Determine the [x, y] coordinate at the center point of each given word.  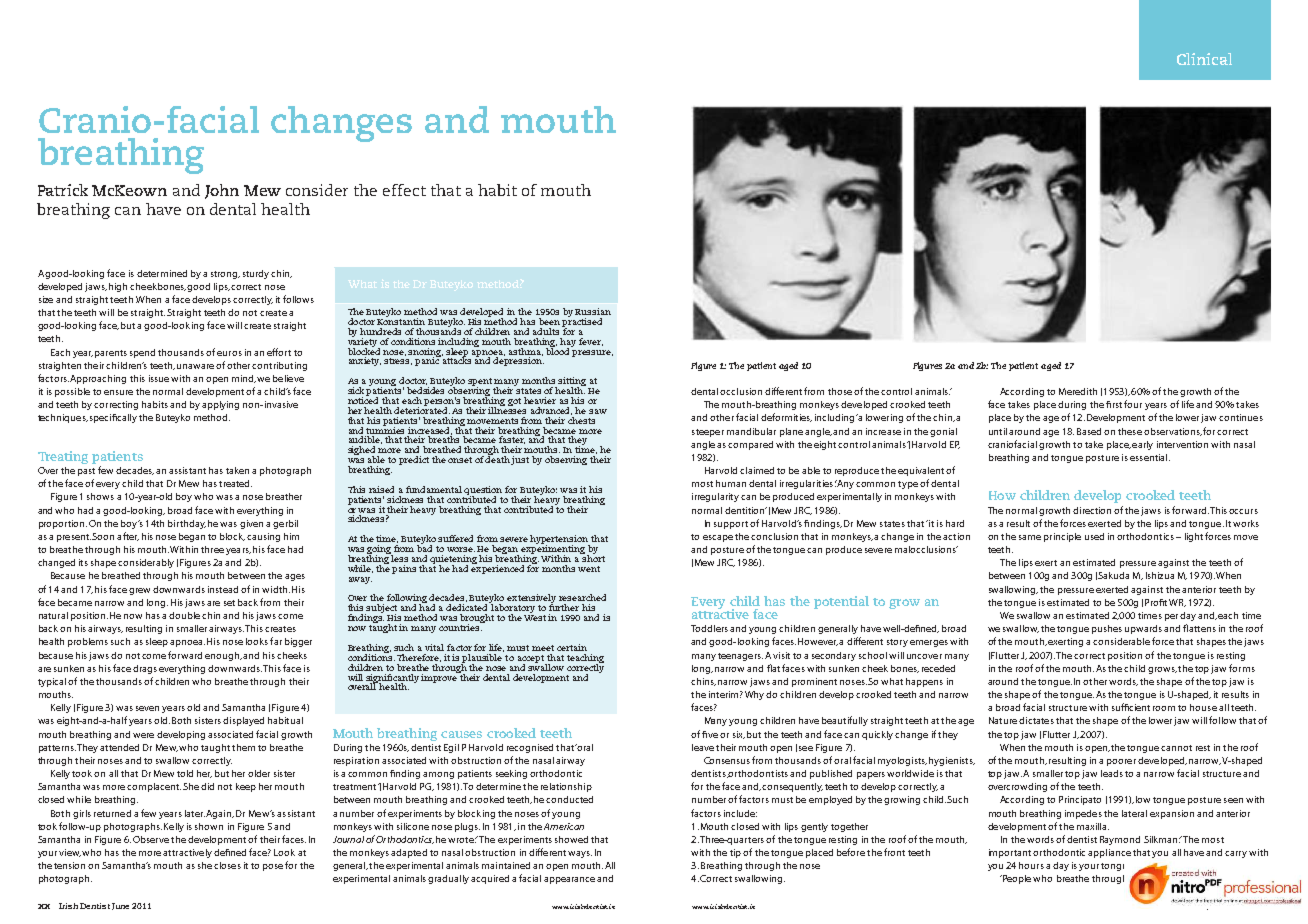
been [549, 321]
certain [572, 647]
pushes [1107, 629]
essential [1150, 457]
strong [225, 275]
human [731, 483]
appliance [1109, 853]
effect [404, 190]
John [222, 191]
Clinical [1204, 59]
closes [227, 865]
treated [235, 483]
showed [571, 839]
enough [223, 656]
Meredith [1078, 391]
